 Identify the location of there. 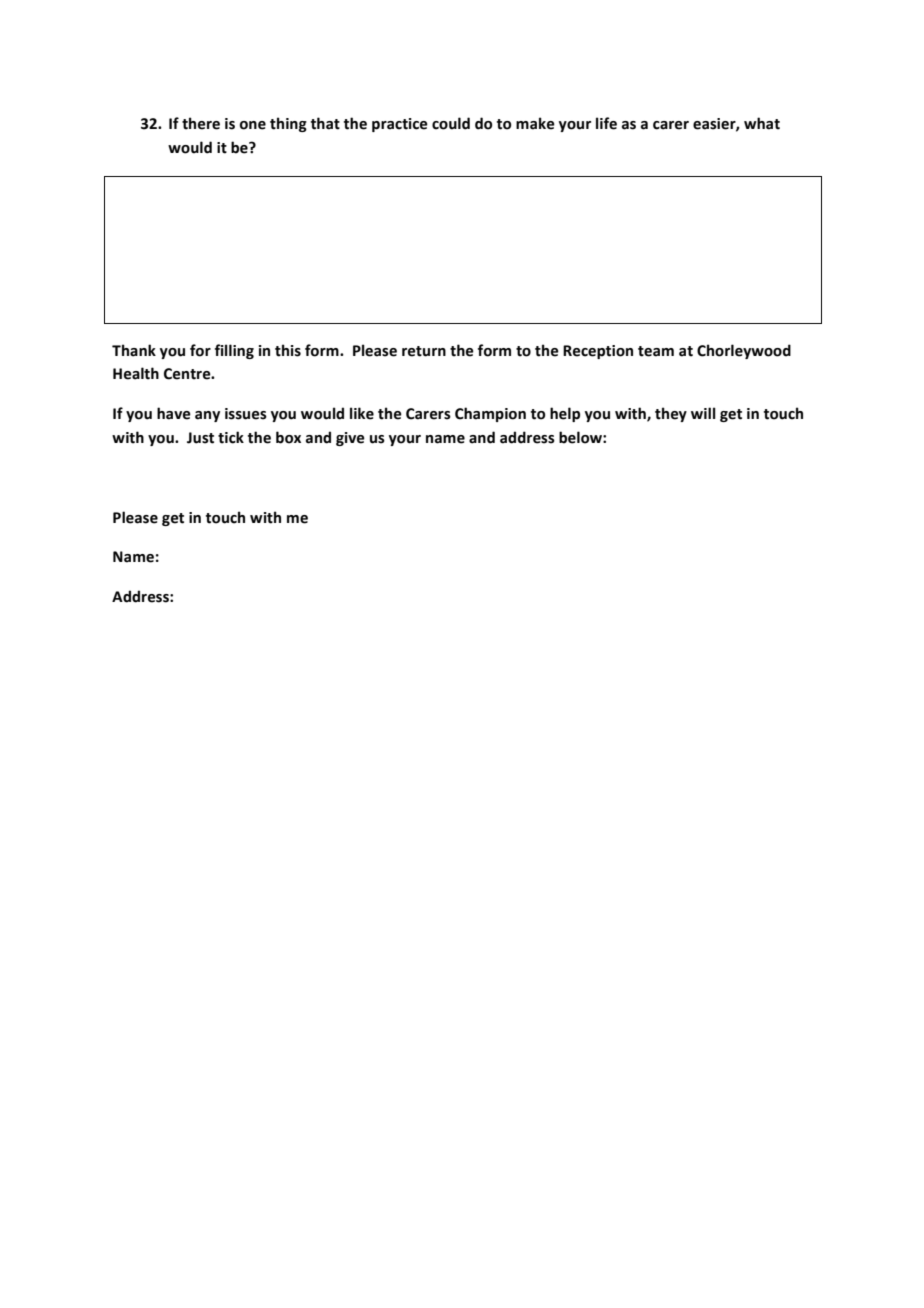
(201, 123).
